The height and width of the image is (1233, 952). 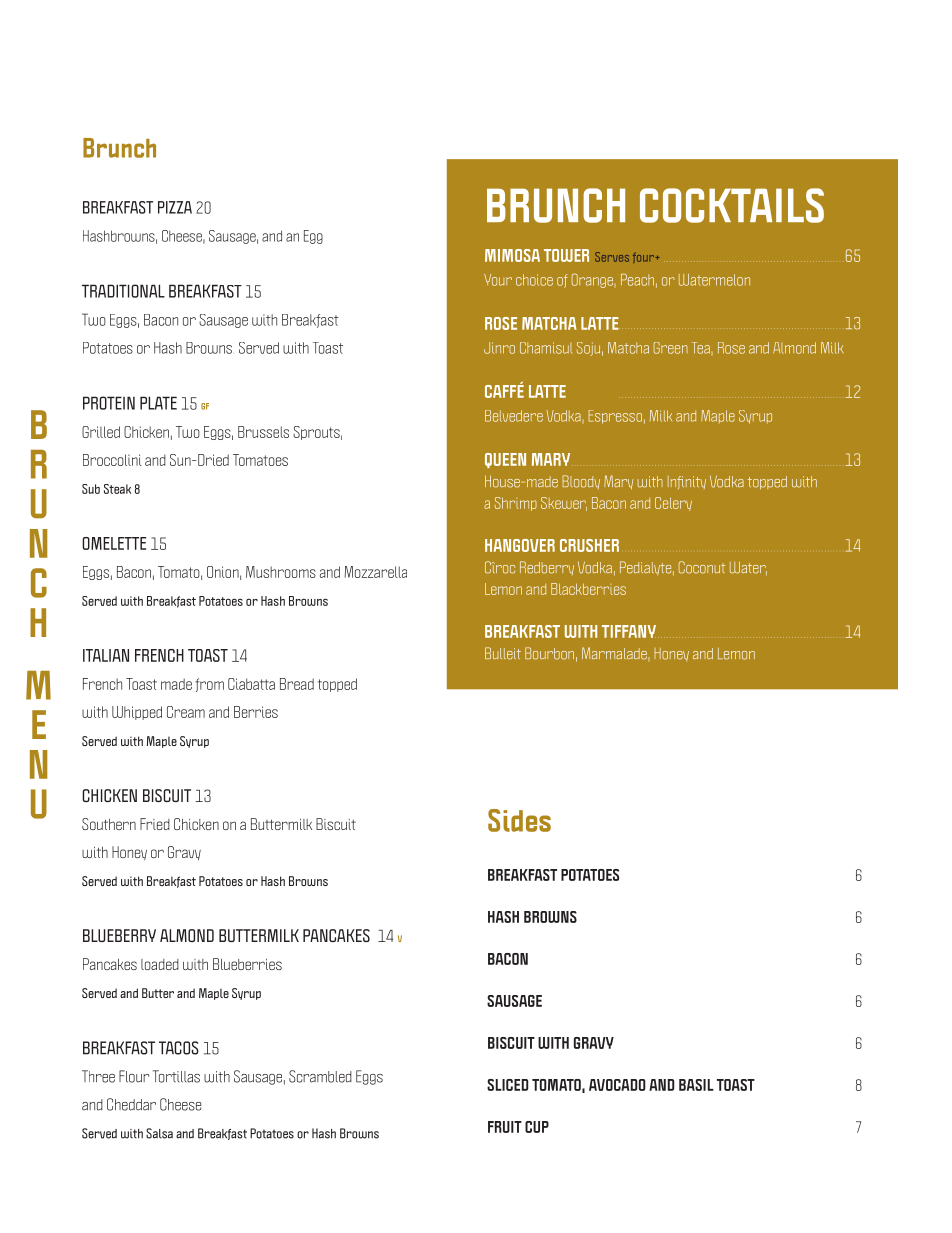 I want to click on MIMOSA, so click(x=512, y=255).
